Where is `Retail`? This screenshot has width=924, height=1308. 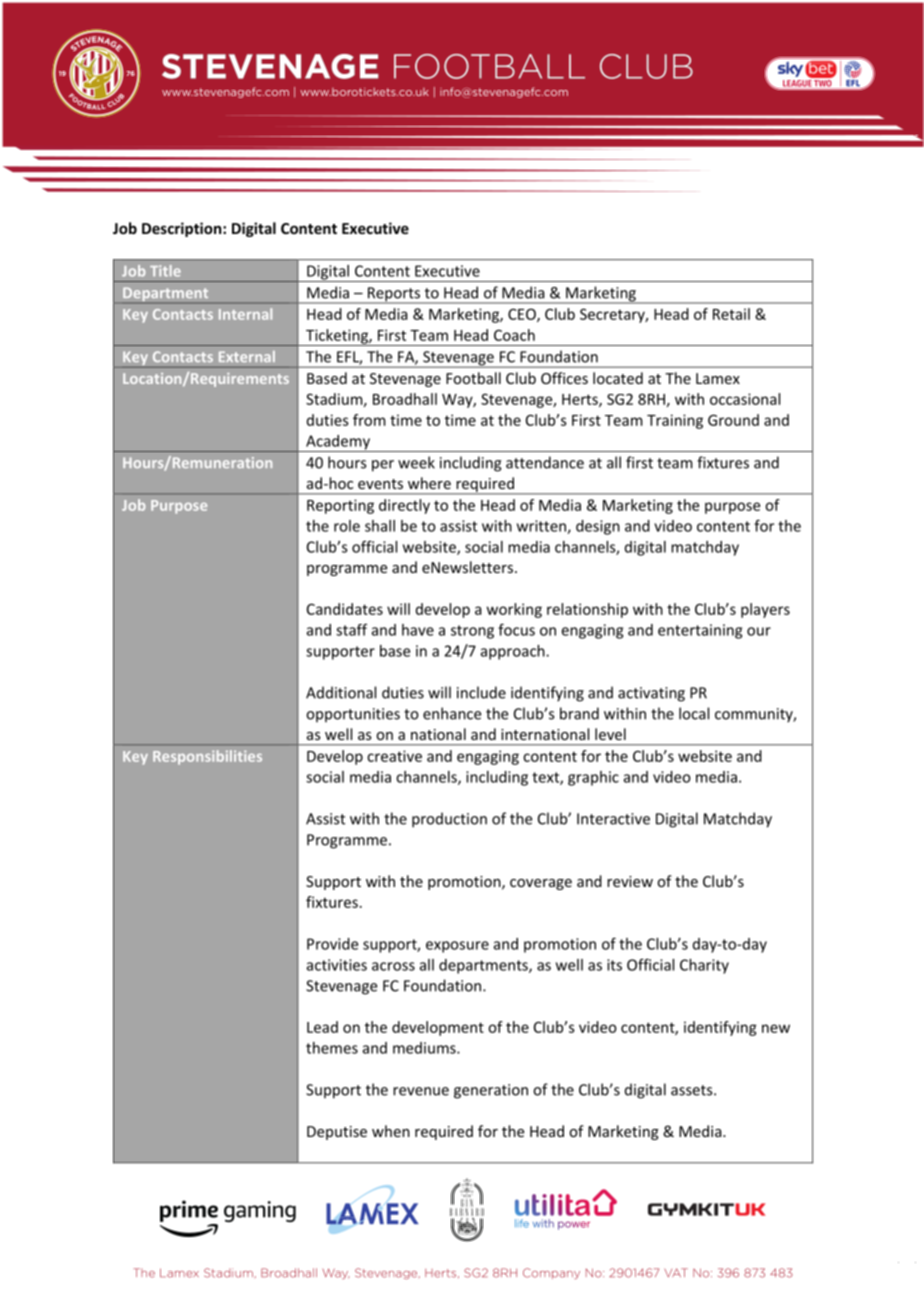
Retail is located at coordinates (731, 314).
